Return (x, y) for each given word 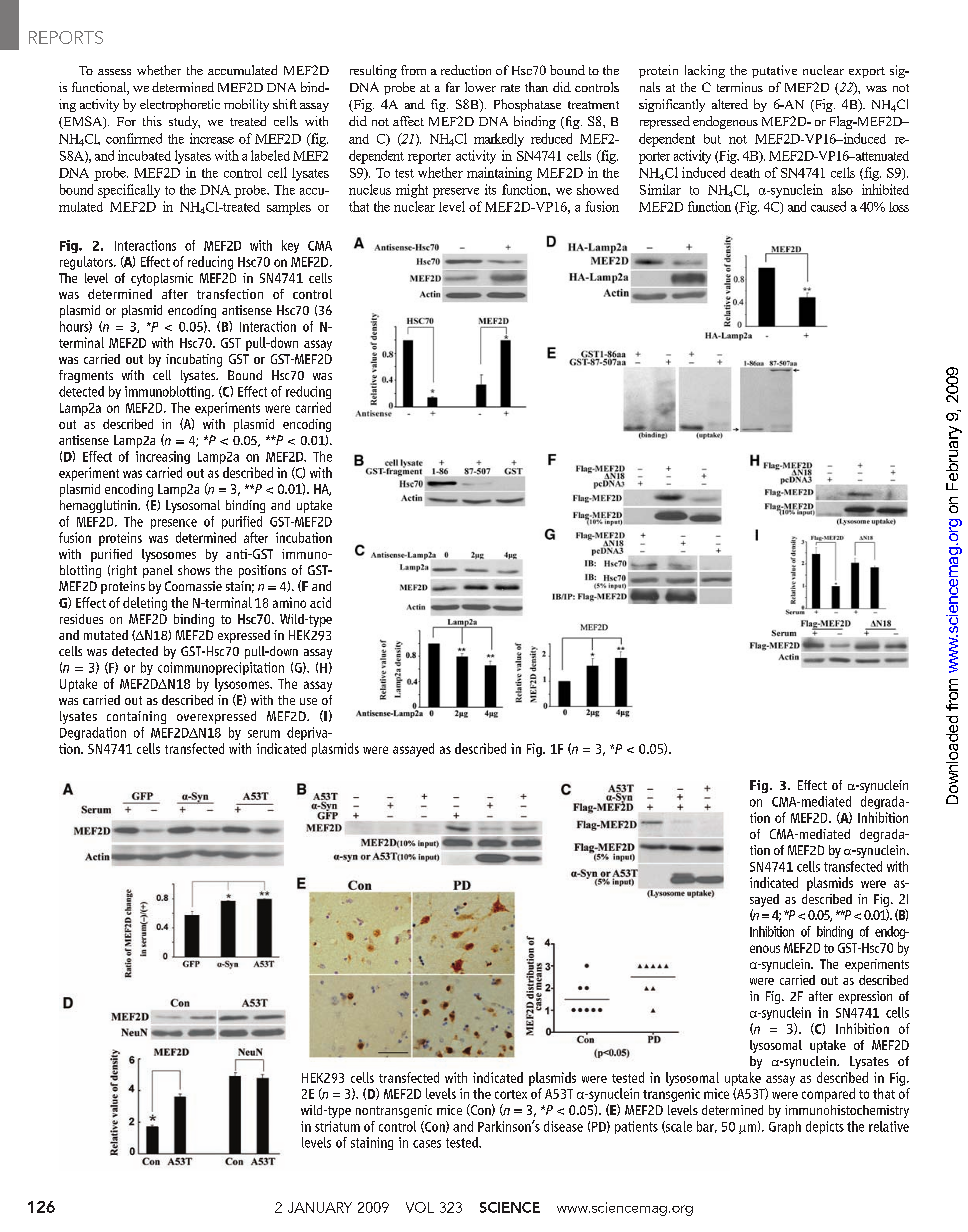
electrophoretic (180, 105)
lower (480, 87)
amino (289, 602)
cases (427, 1144)
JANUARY (320, 1207)
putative (774, 71)
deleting (145, 604)
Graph (785, 1127)
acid (320, 602)
